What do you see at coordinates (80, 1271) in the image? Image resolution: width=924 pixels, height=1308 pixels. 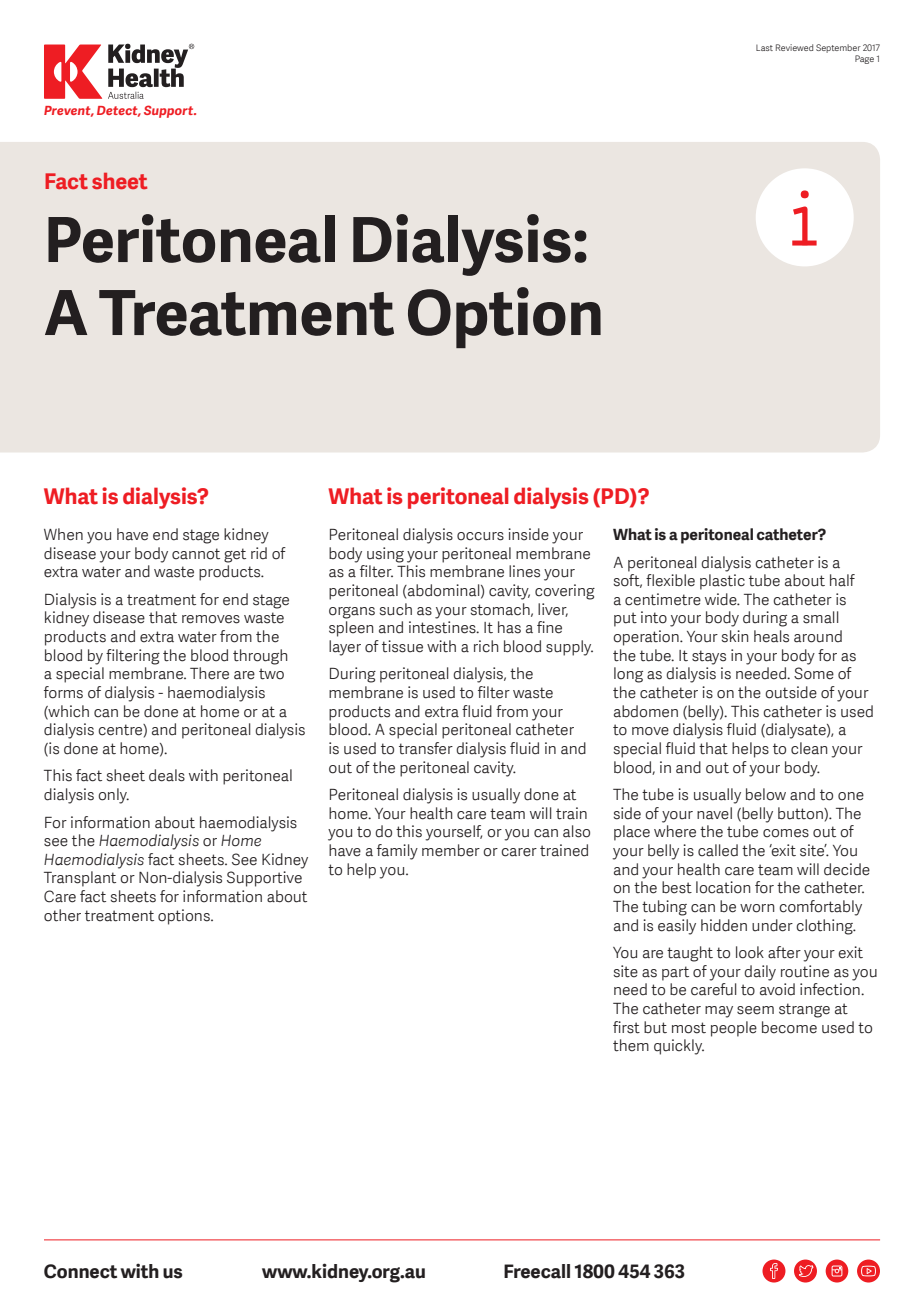 I see `Connect` at bounding box center [80, 1271].
